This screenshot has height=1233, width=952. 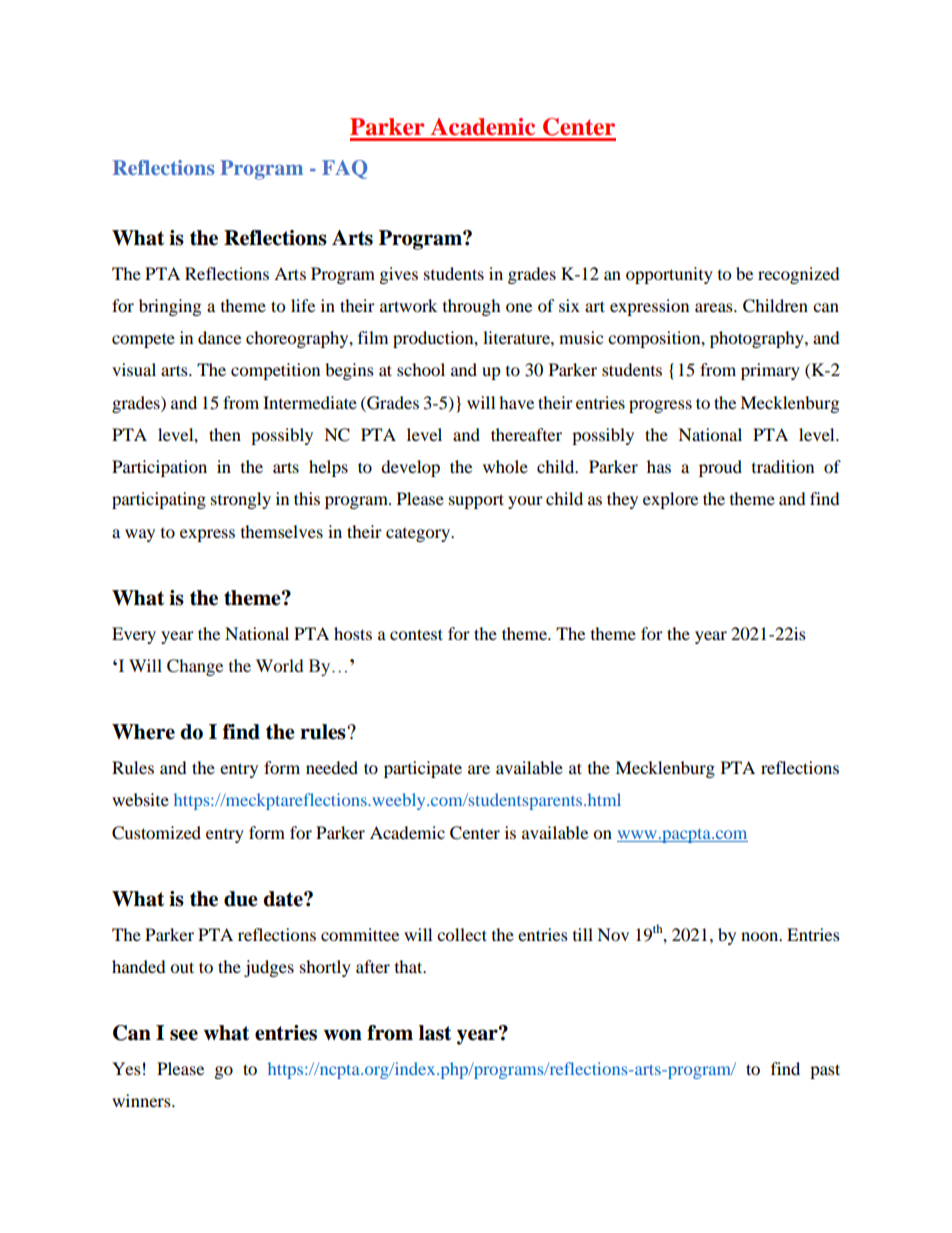 I want to click on gives, so click(x=399, y=275).
